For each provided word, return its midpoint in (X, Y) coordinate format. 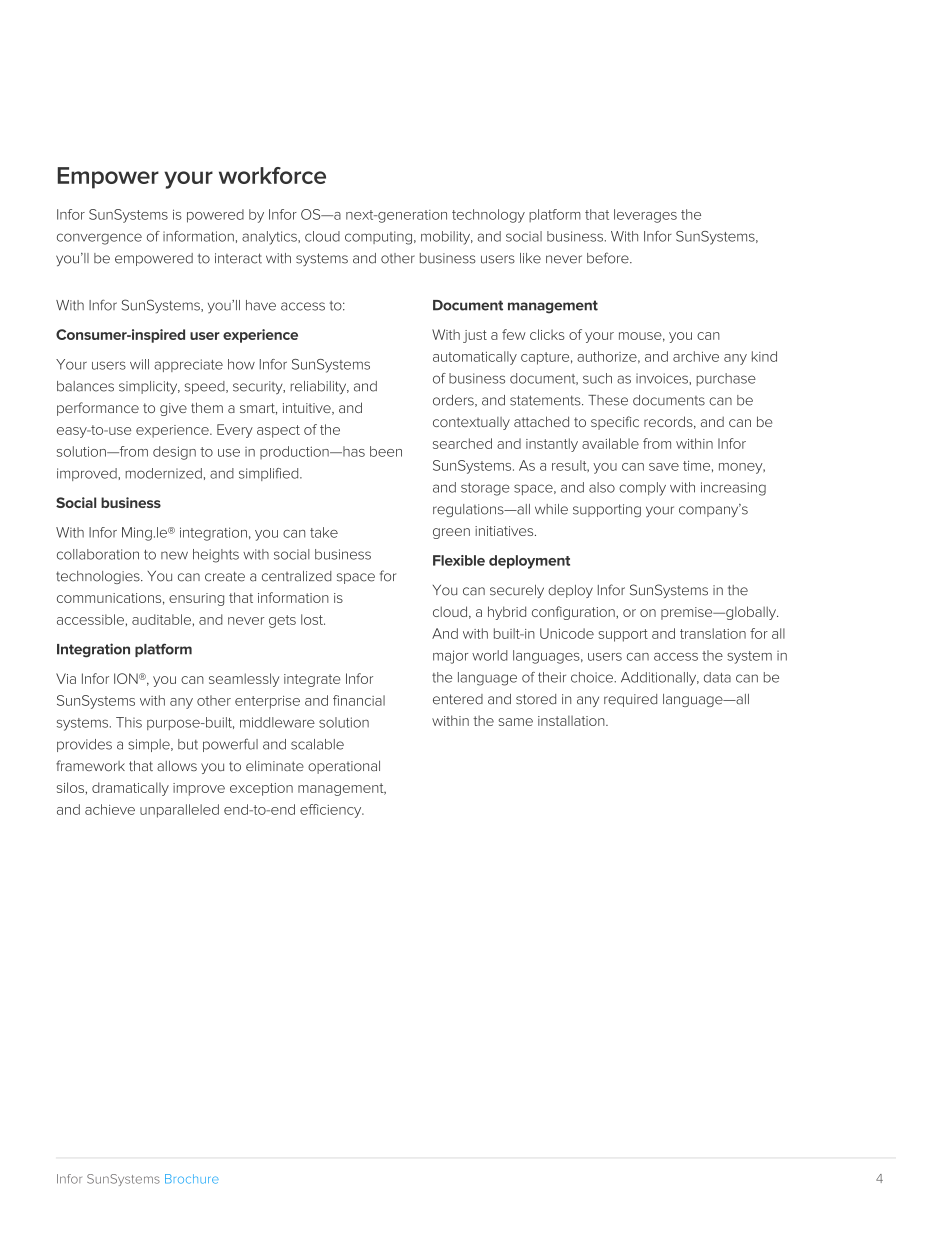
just (475, 336)
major (450, 657)
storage (485, 489)
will (139, 364)
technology (488, 216)
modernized (163, 473)
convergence (99, 239)
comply (642, 489)
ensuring (196, 599)
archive (696, 356)
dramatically (130, 789)
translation (713, 633)
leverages (645, 216)
